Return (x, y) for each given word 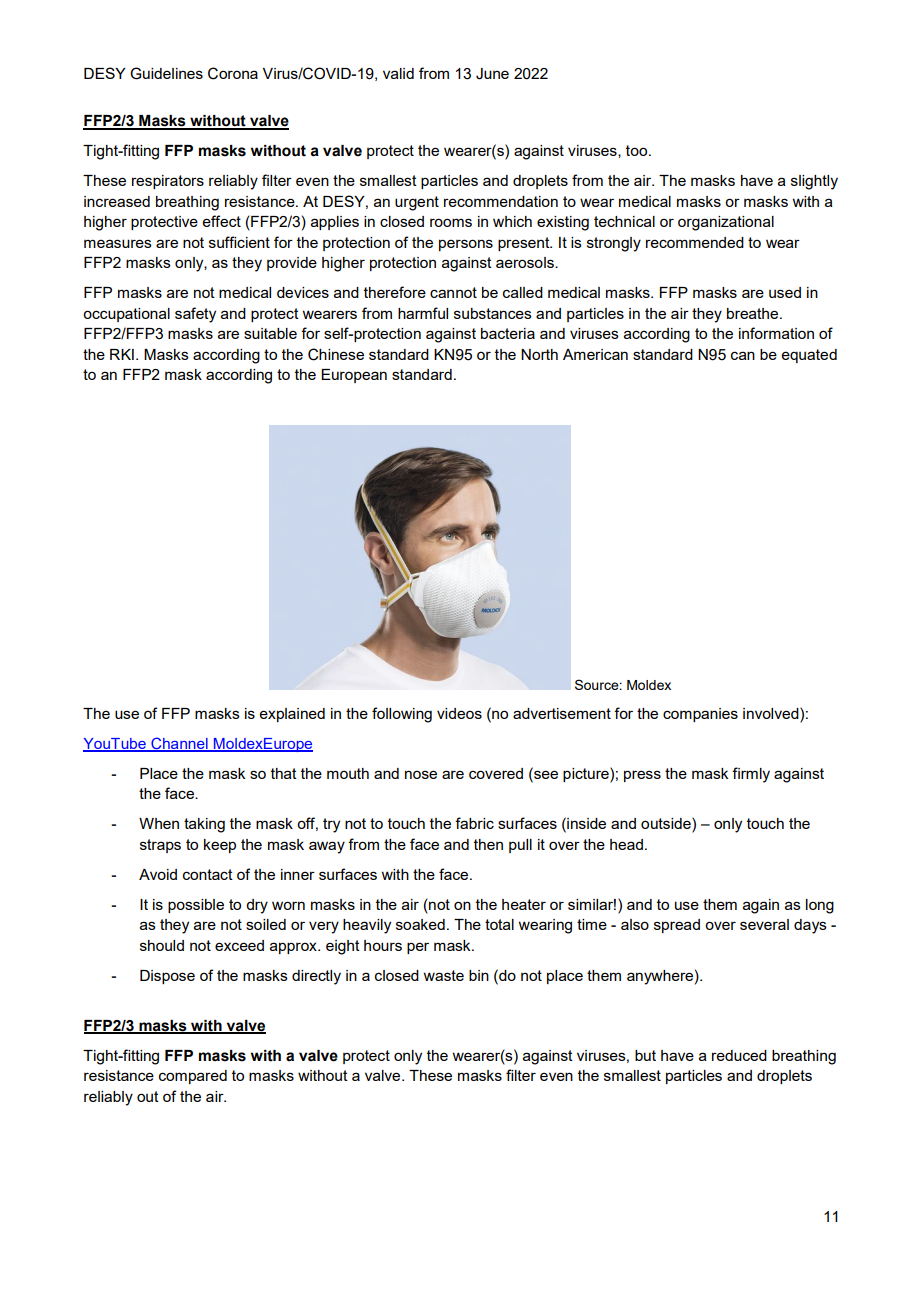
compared (193, 1077)
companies (700, 715)
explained (292, 715)
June (492, 74)
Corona (233, 73)
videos (459, 713)
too (638, 150)
